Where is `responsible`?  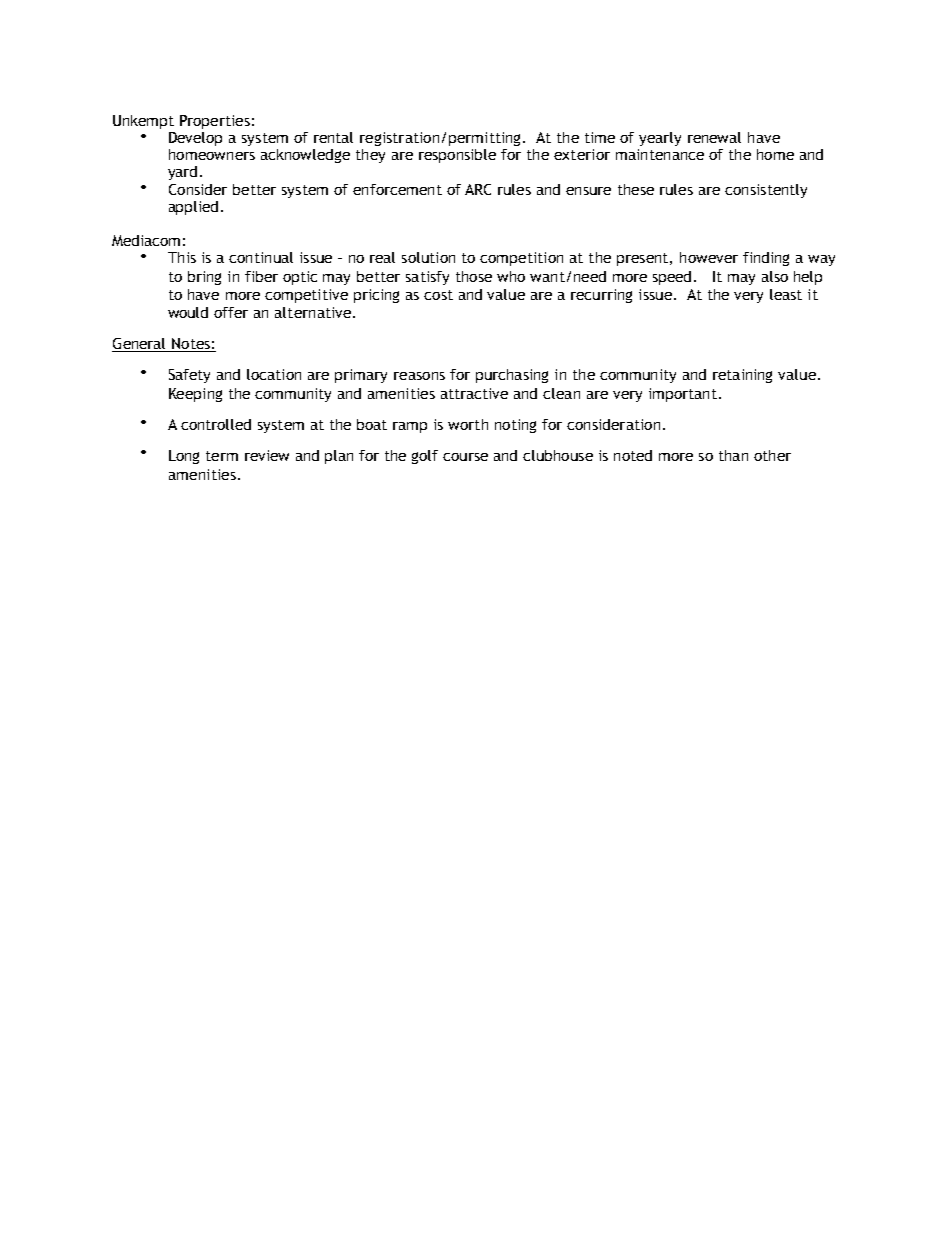 responsible is located at coordinates (457, 156).
